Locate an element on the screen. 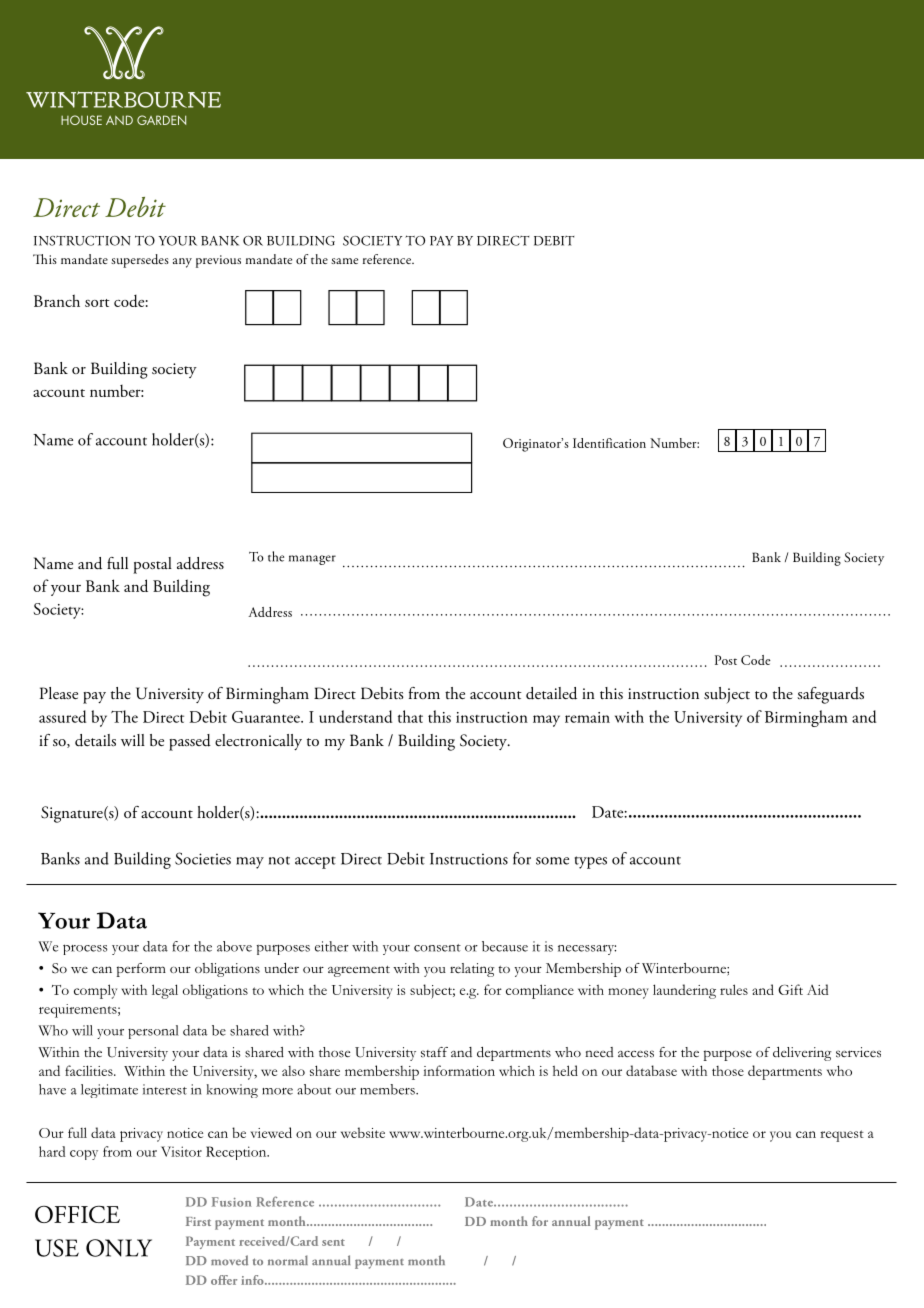 The width and height of the screenshot is (924, 1308). safeguards is located at coordinates (830, 695).
